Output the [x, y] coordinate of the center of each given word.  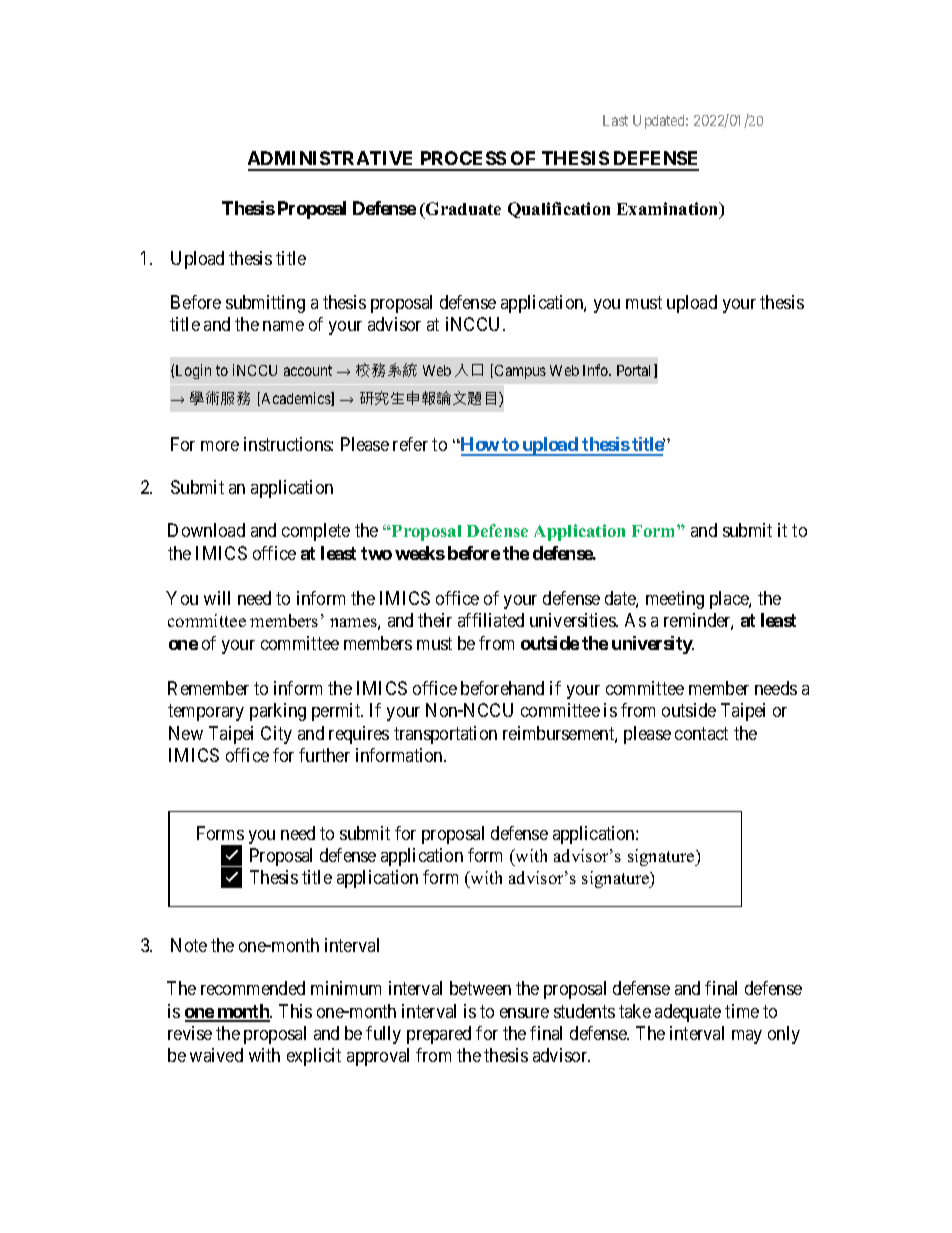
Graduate [462, 208]
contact [701, 733]
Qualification [559, 210]
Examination [669, 210]
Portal [636, 371]
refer [410, 444]
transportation [445, 735]
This [295, 1011]
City [276, 735]
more [220, 446]
